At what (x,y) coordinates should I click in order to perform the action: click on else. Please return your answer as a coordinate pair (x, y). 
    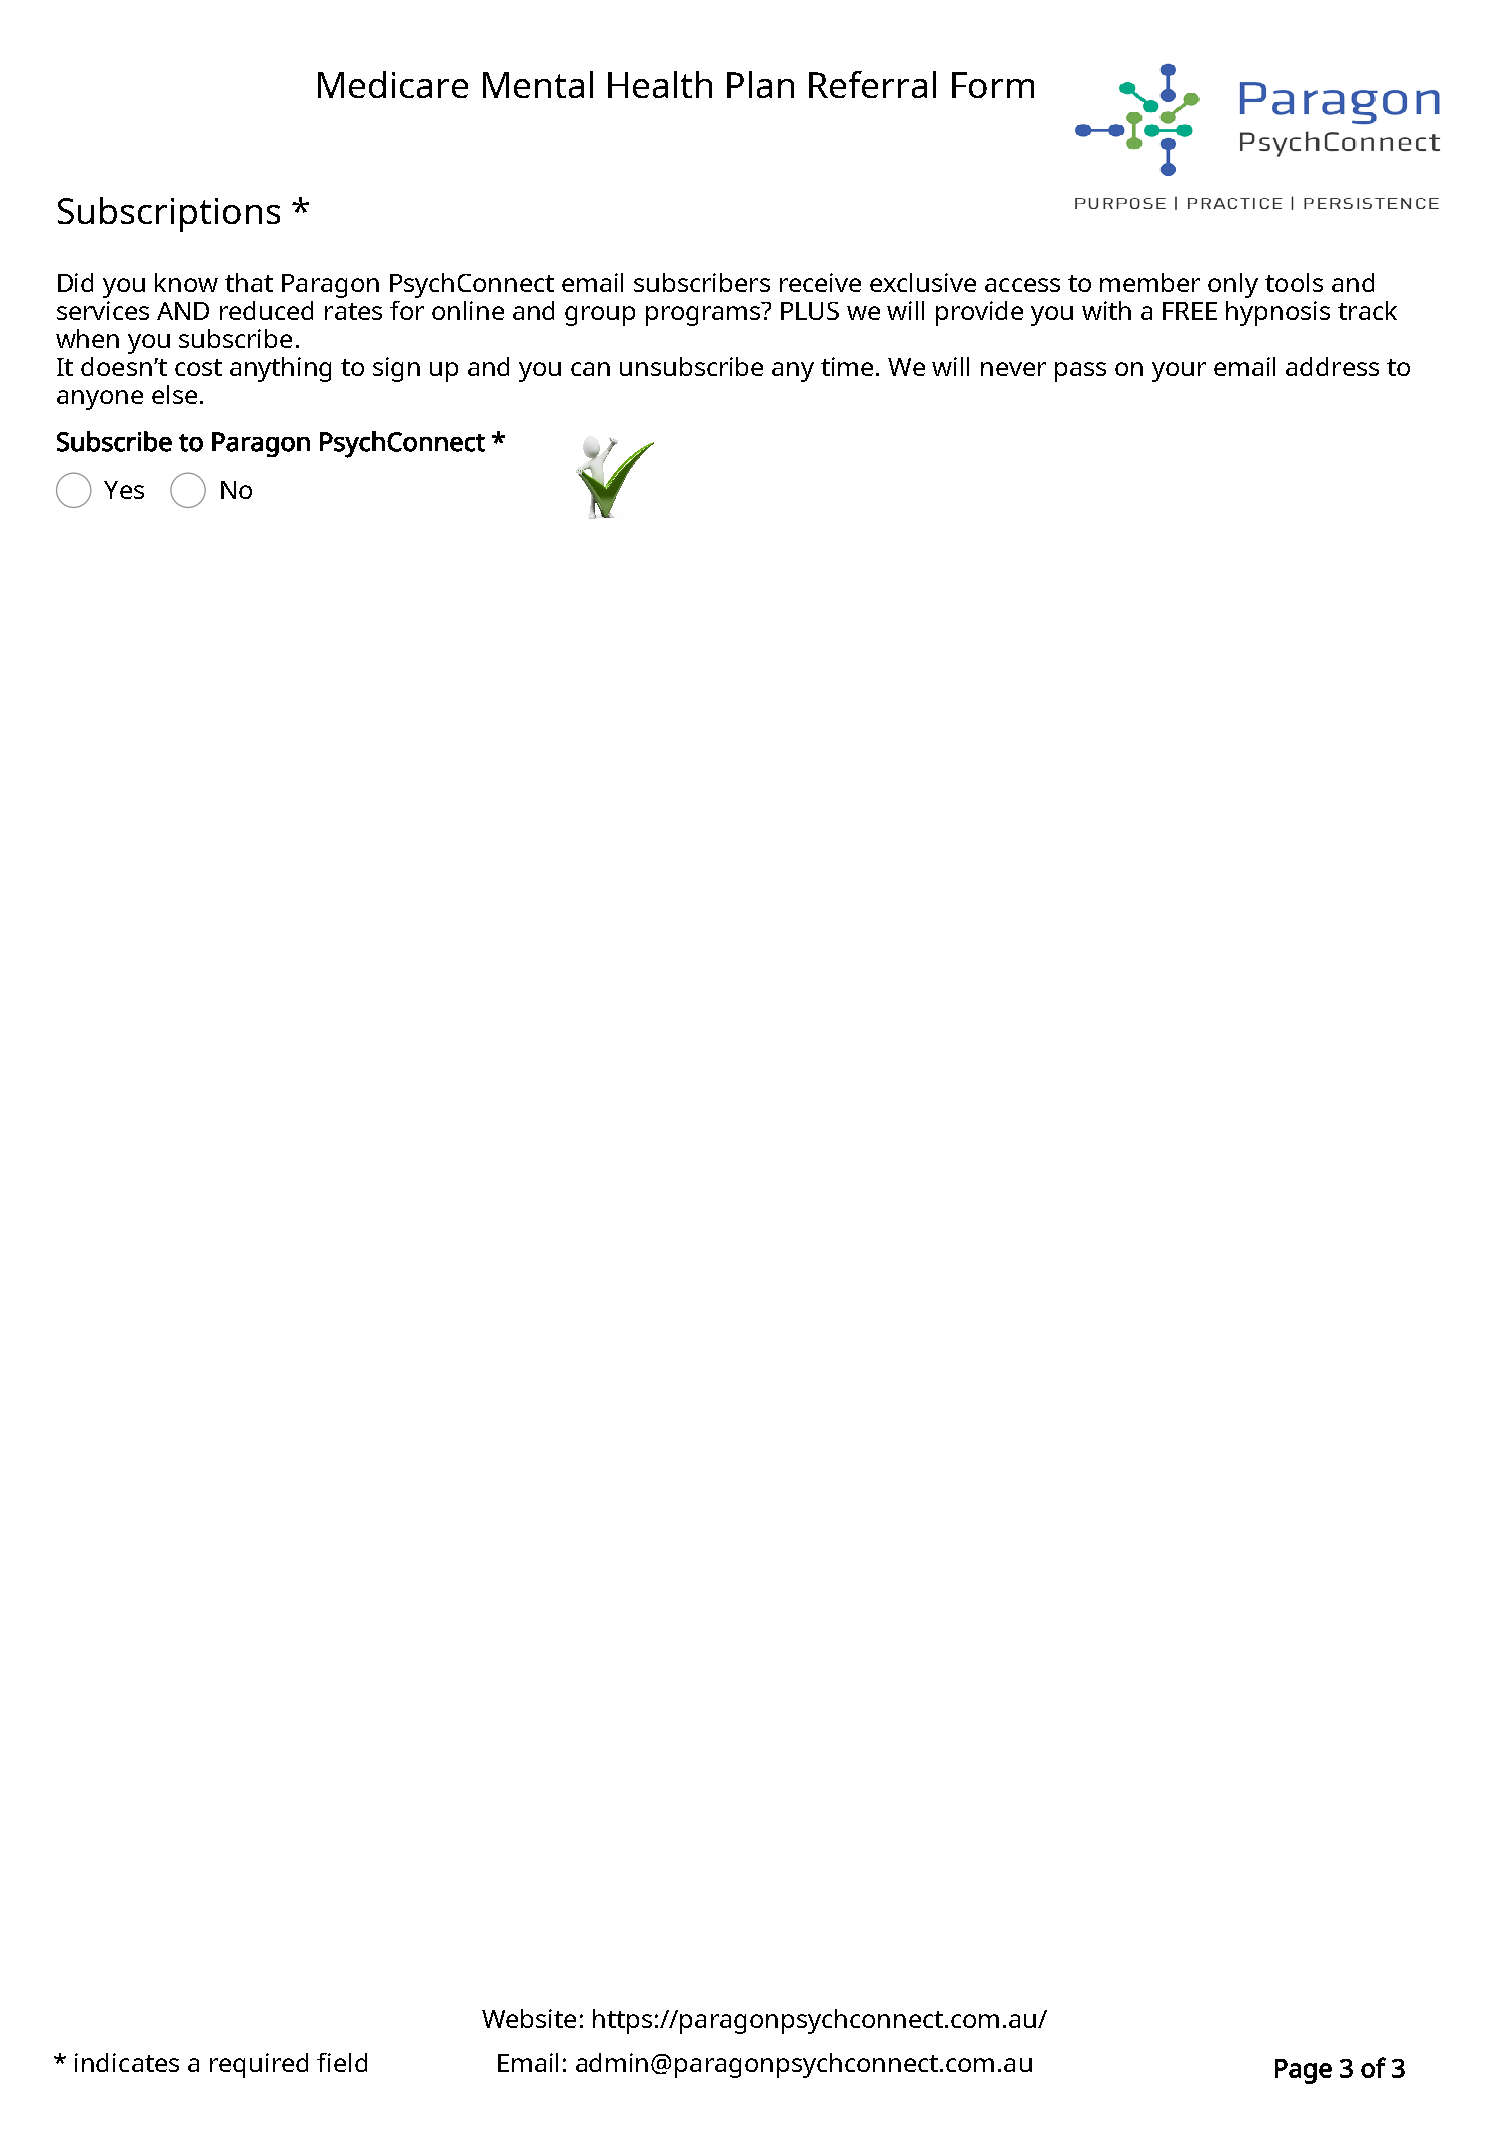
    Looking at the image, I should click on (174, 394).
